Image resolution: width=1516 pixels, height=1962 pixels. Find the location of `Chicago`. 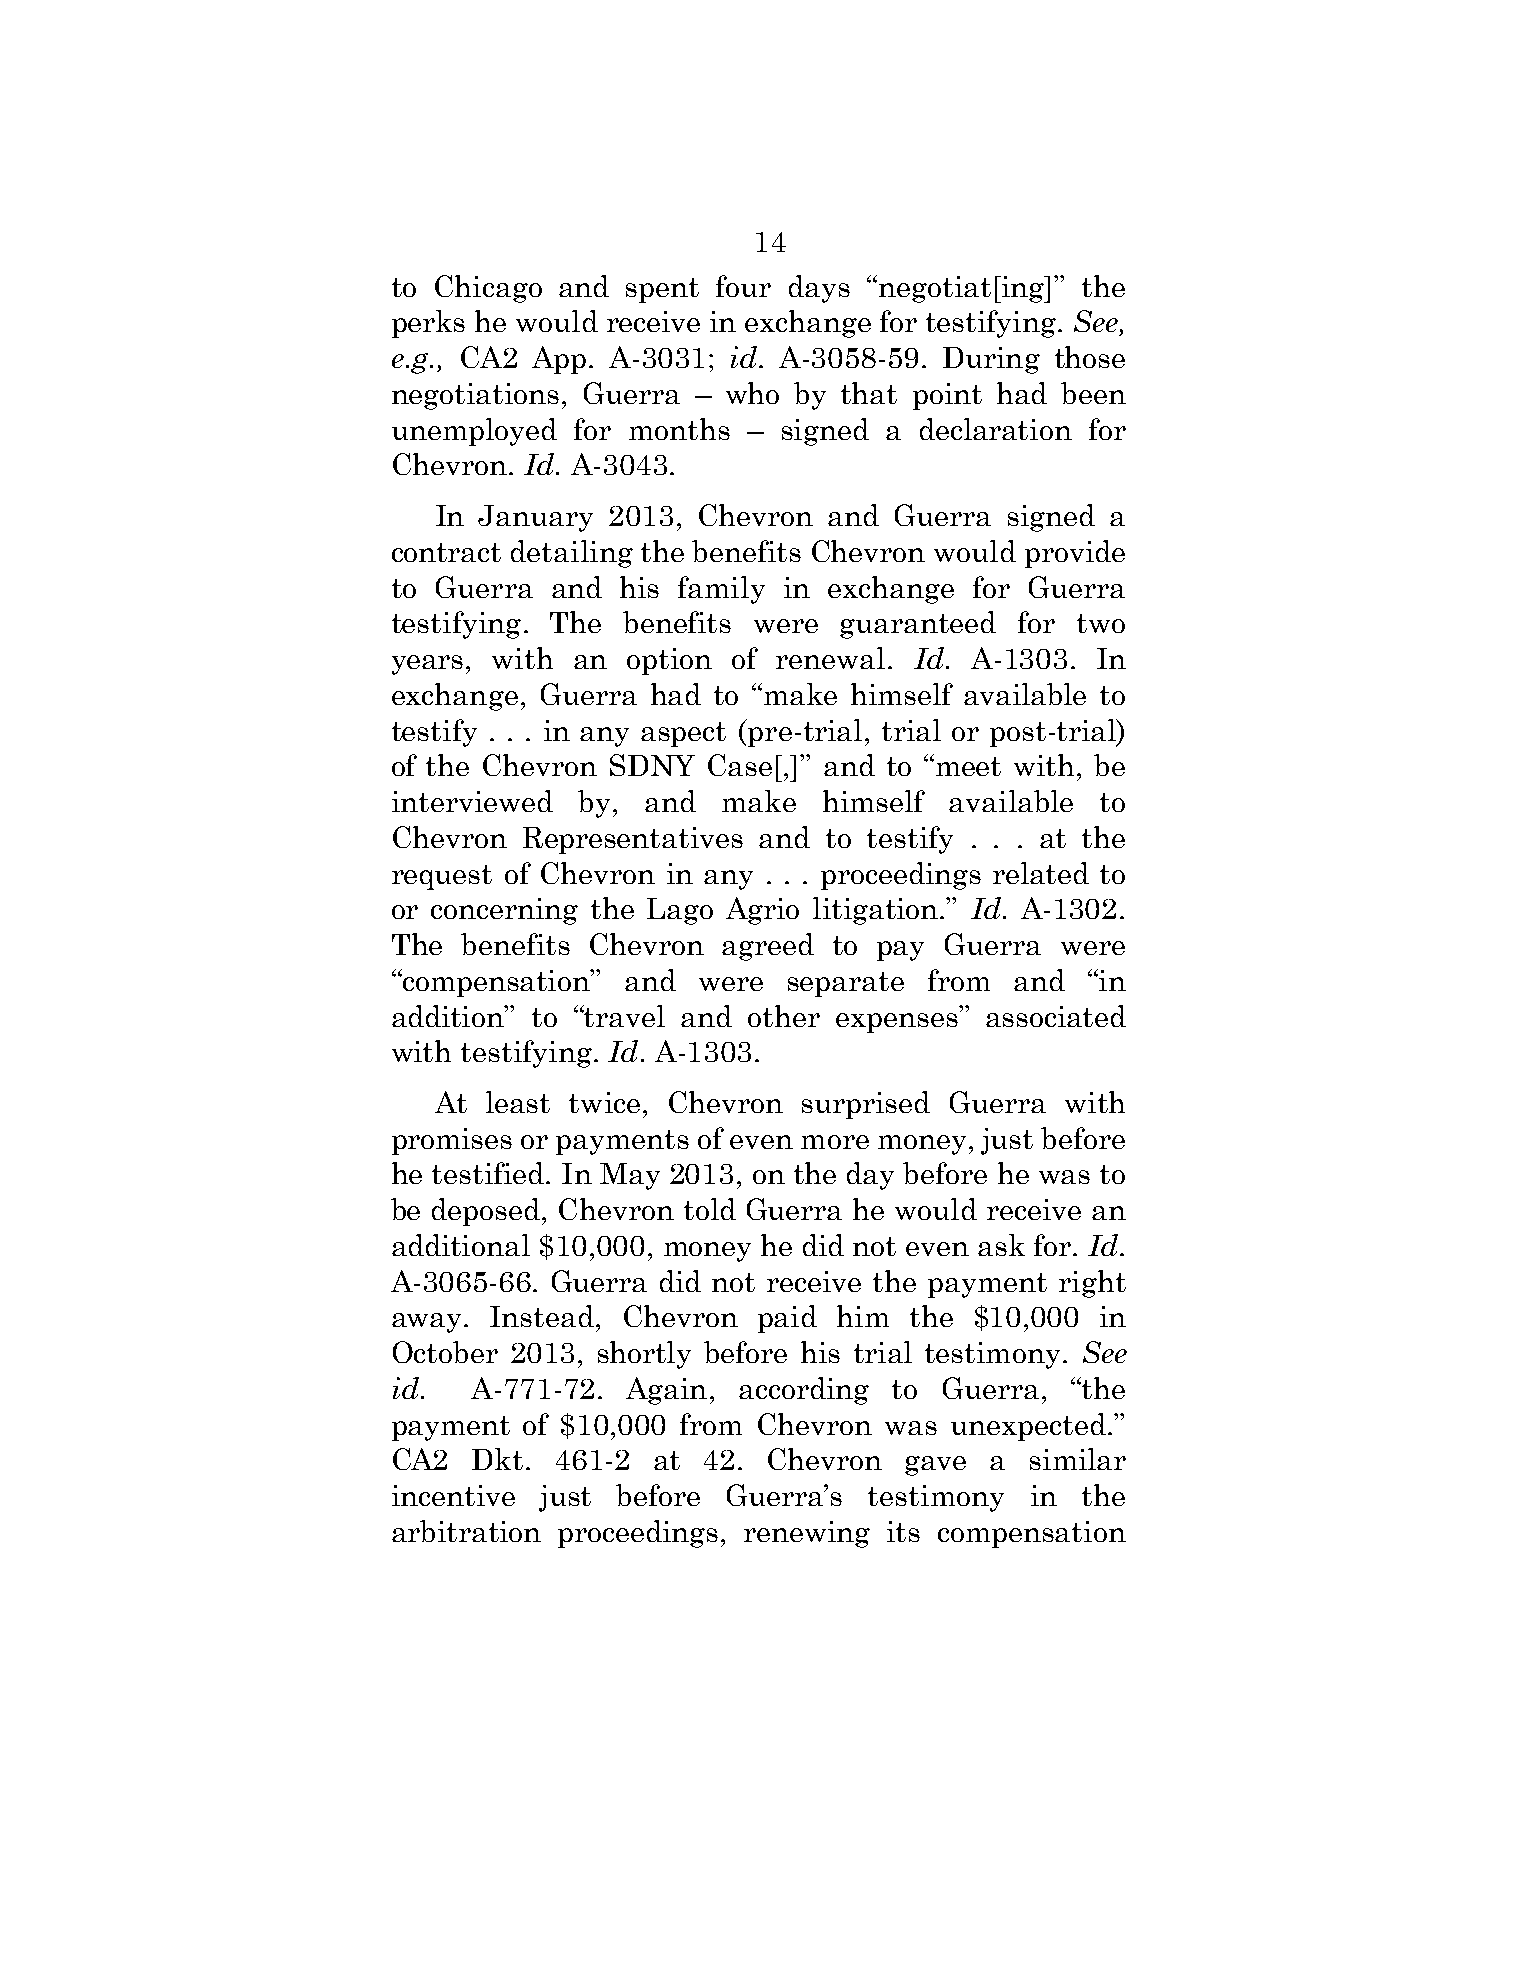

Chicago is located at coordinates (488, 289).
